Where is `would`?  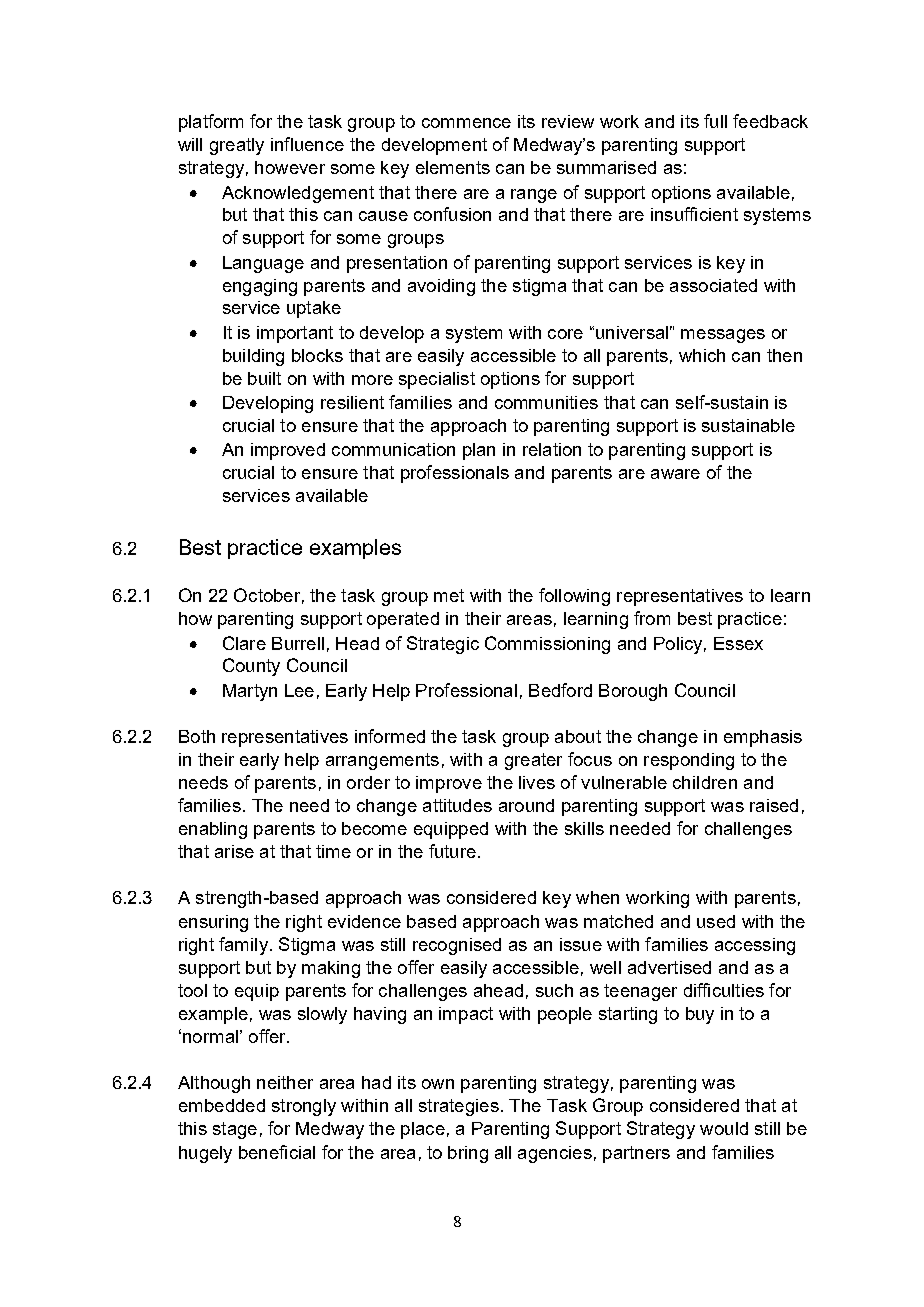
would is located at coordinates (724, 1128).
